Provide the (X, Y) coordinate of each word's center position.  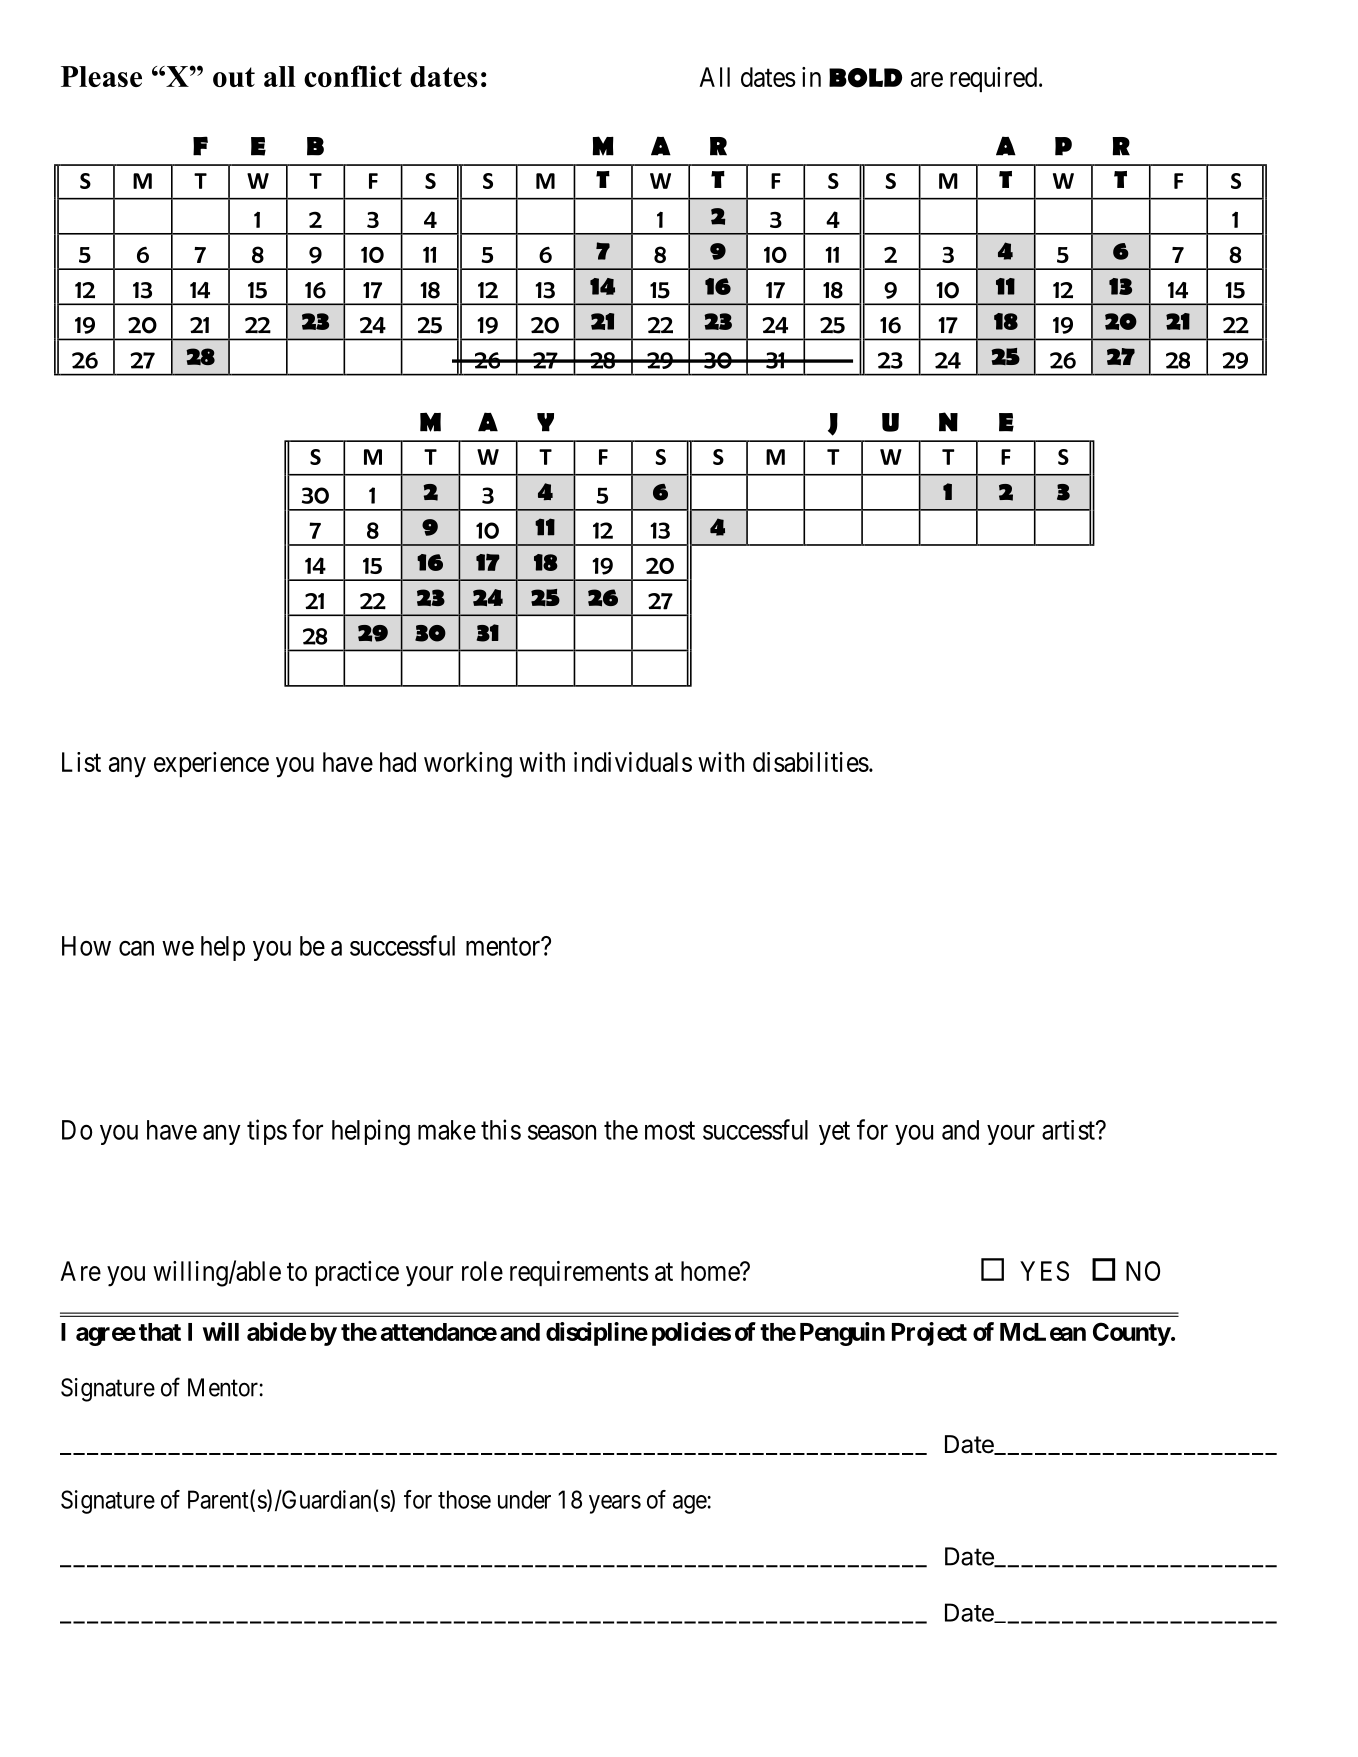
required (993, 79)
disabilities (811, 762)
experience (211, 764)
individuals (633, 762)
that (160, 1332)
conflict (353, 76)
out (234, 77)
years (615, 1504)
